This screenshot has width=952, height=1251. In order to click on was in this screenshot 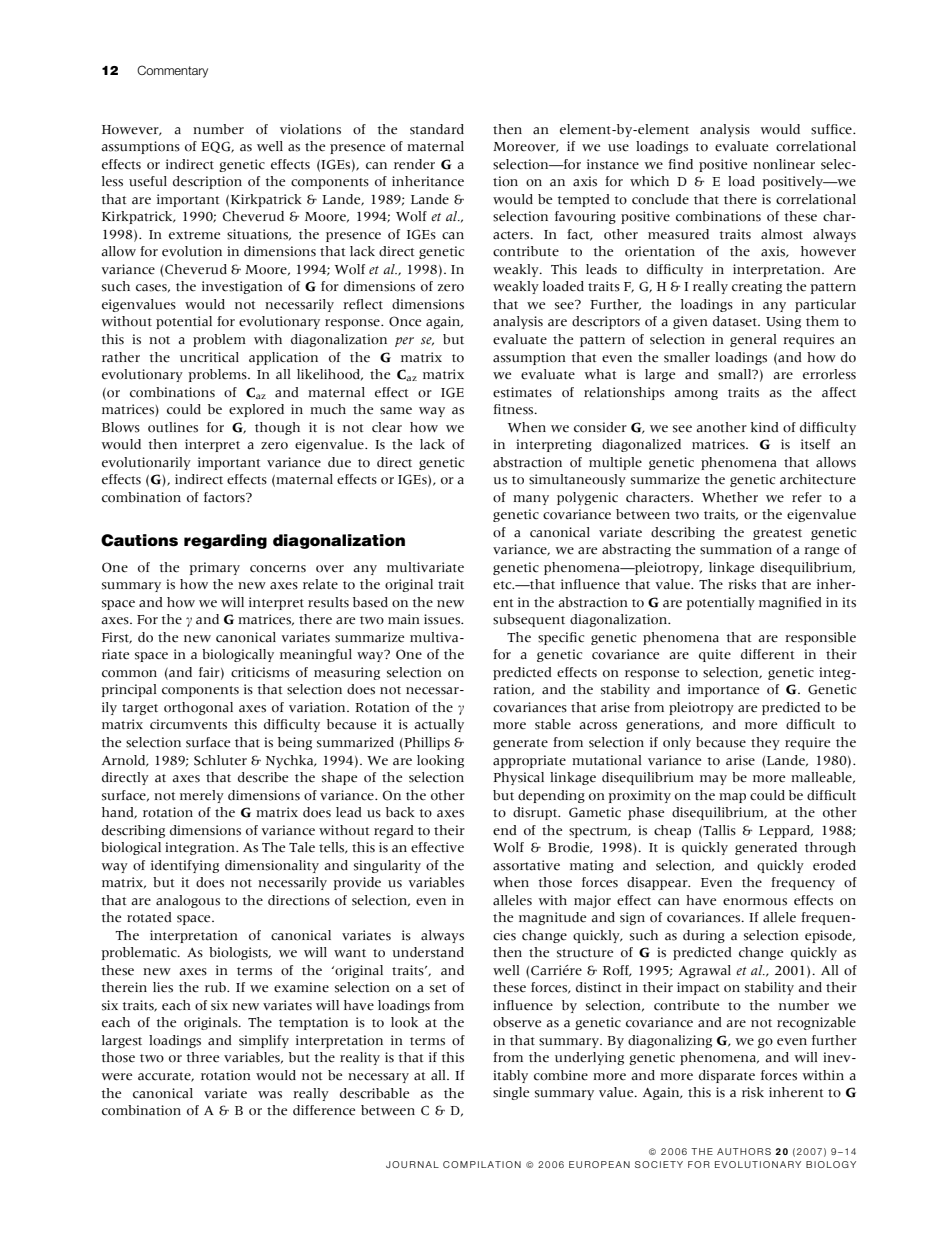, I will do `click(270, 1095)`.
